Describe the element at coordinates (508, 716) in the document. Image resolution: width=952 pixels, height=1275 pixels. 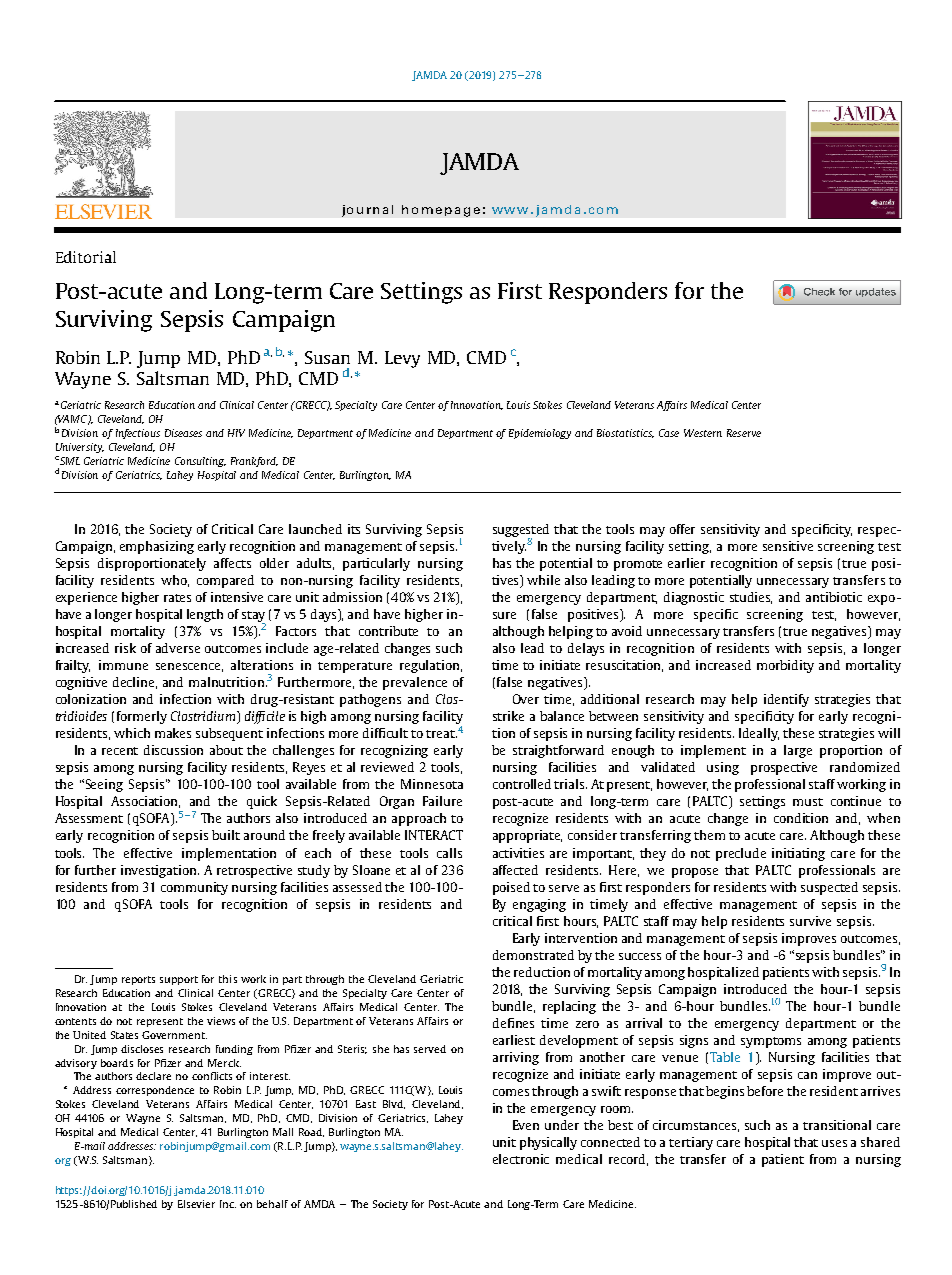
I see `strike` at that location.
